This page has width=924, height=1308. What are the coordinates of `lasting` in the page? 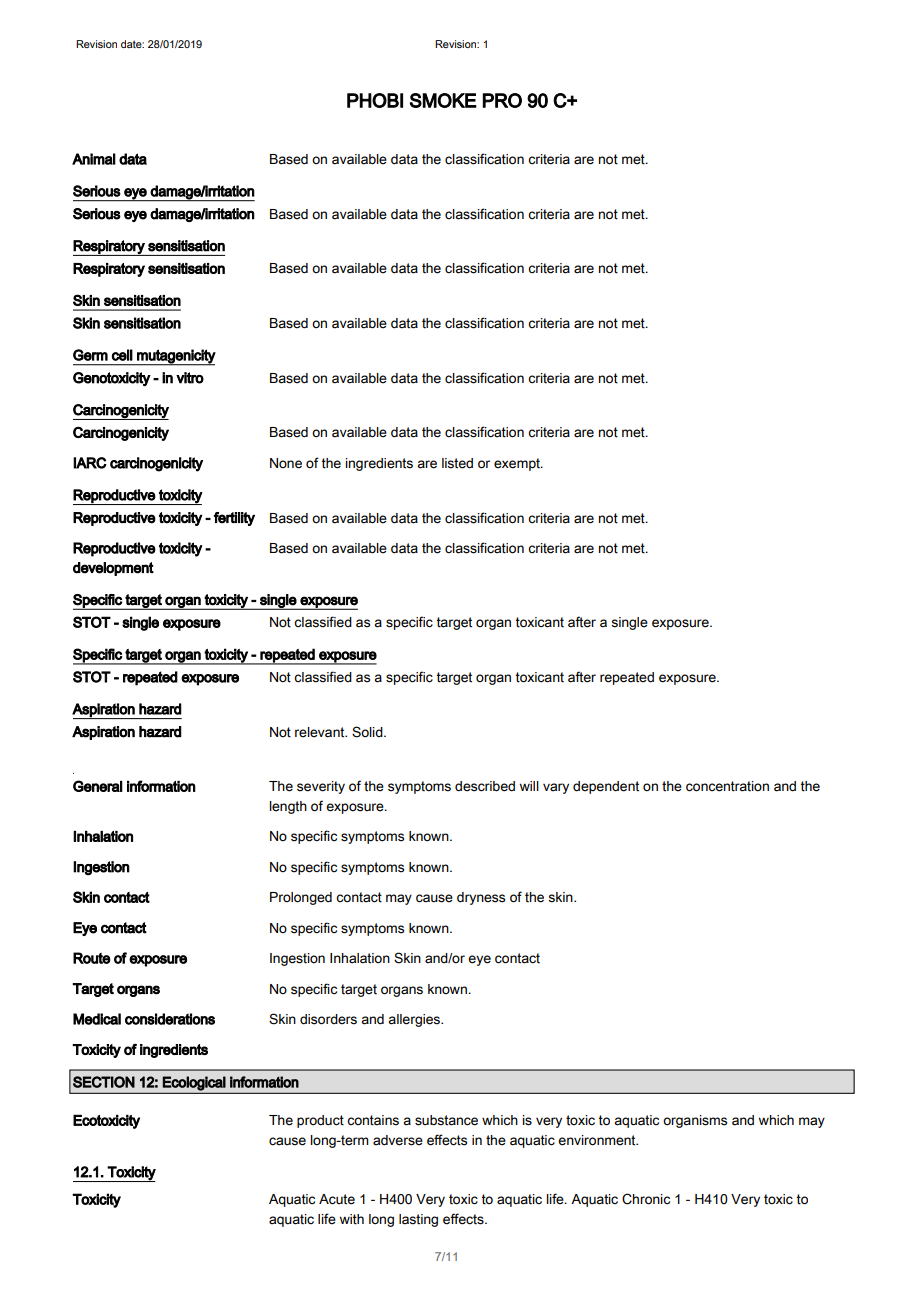 It's located at (418, 1220).
